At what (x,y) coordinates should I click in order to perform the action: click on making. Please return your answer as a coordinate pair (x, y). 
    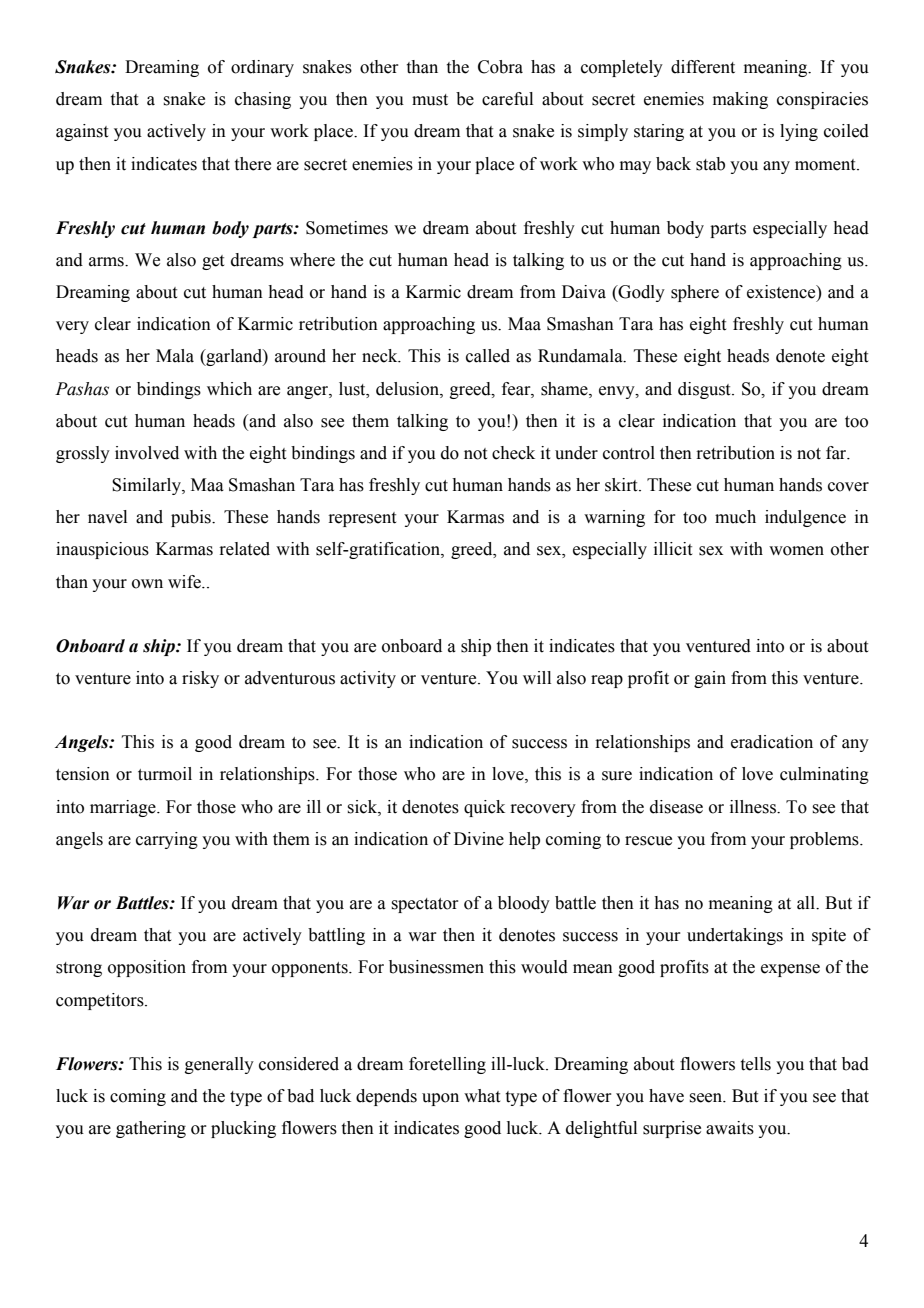
    Looking at the image, I should click on (740, 100).
